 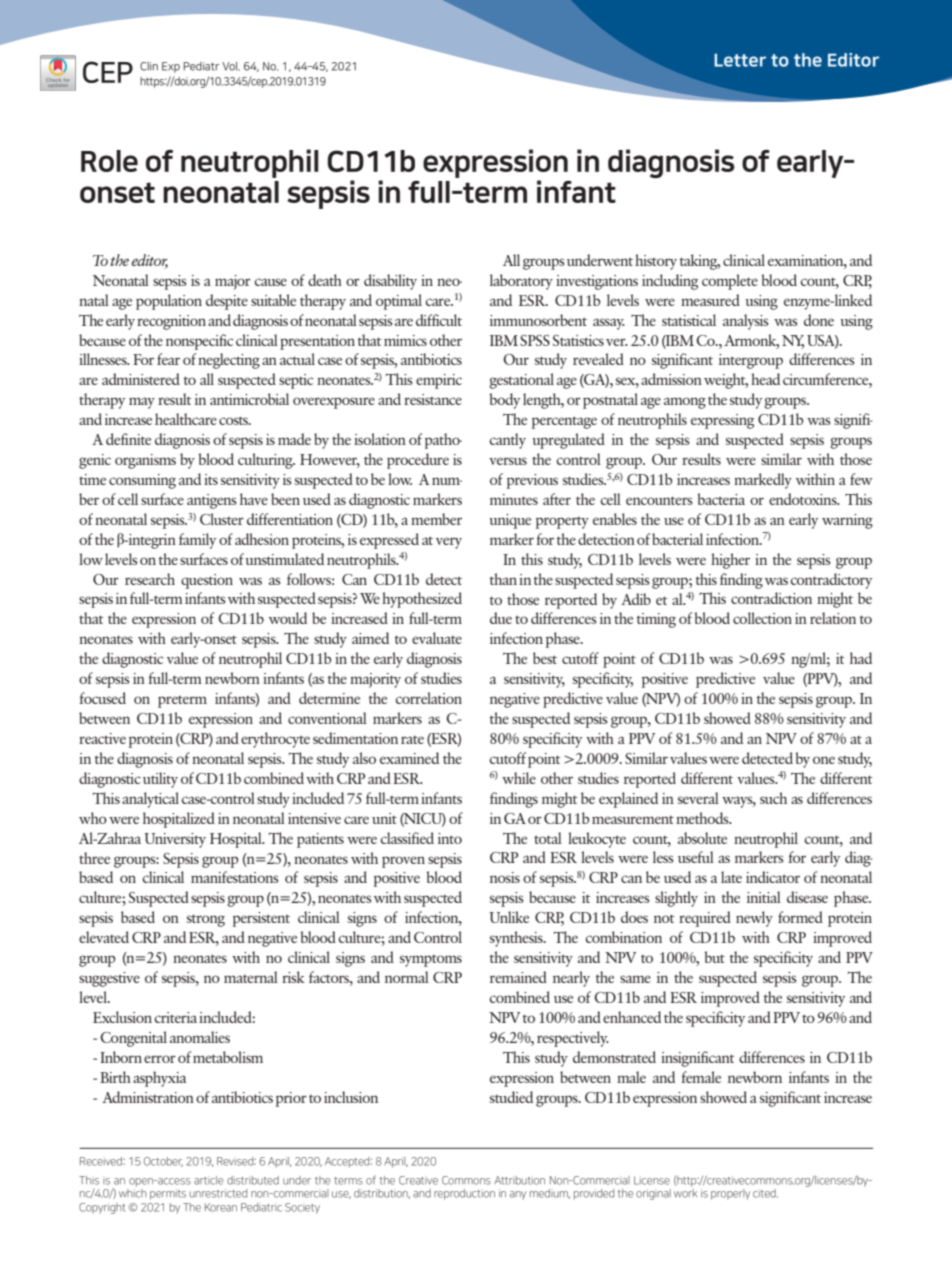 I want to click on properly, so click(x=730, y=1194).
